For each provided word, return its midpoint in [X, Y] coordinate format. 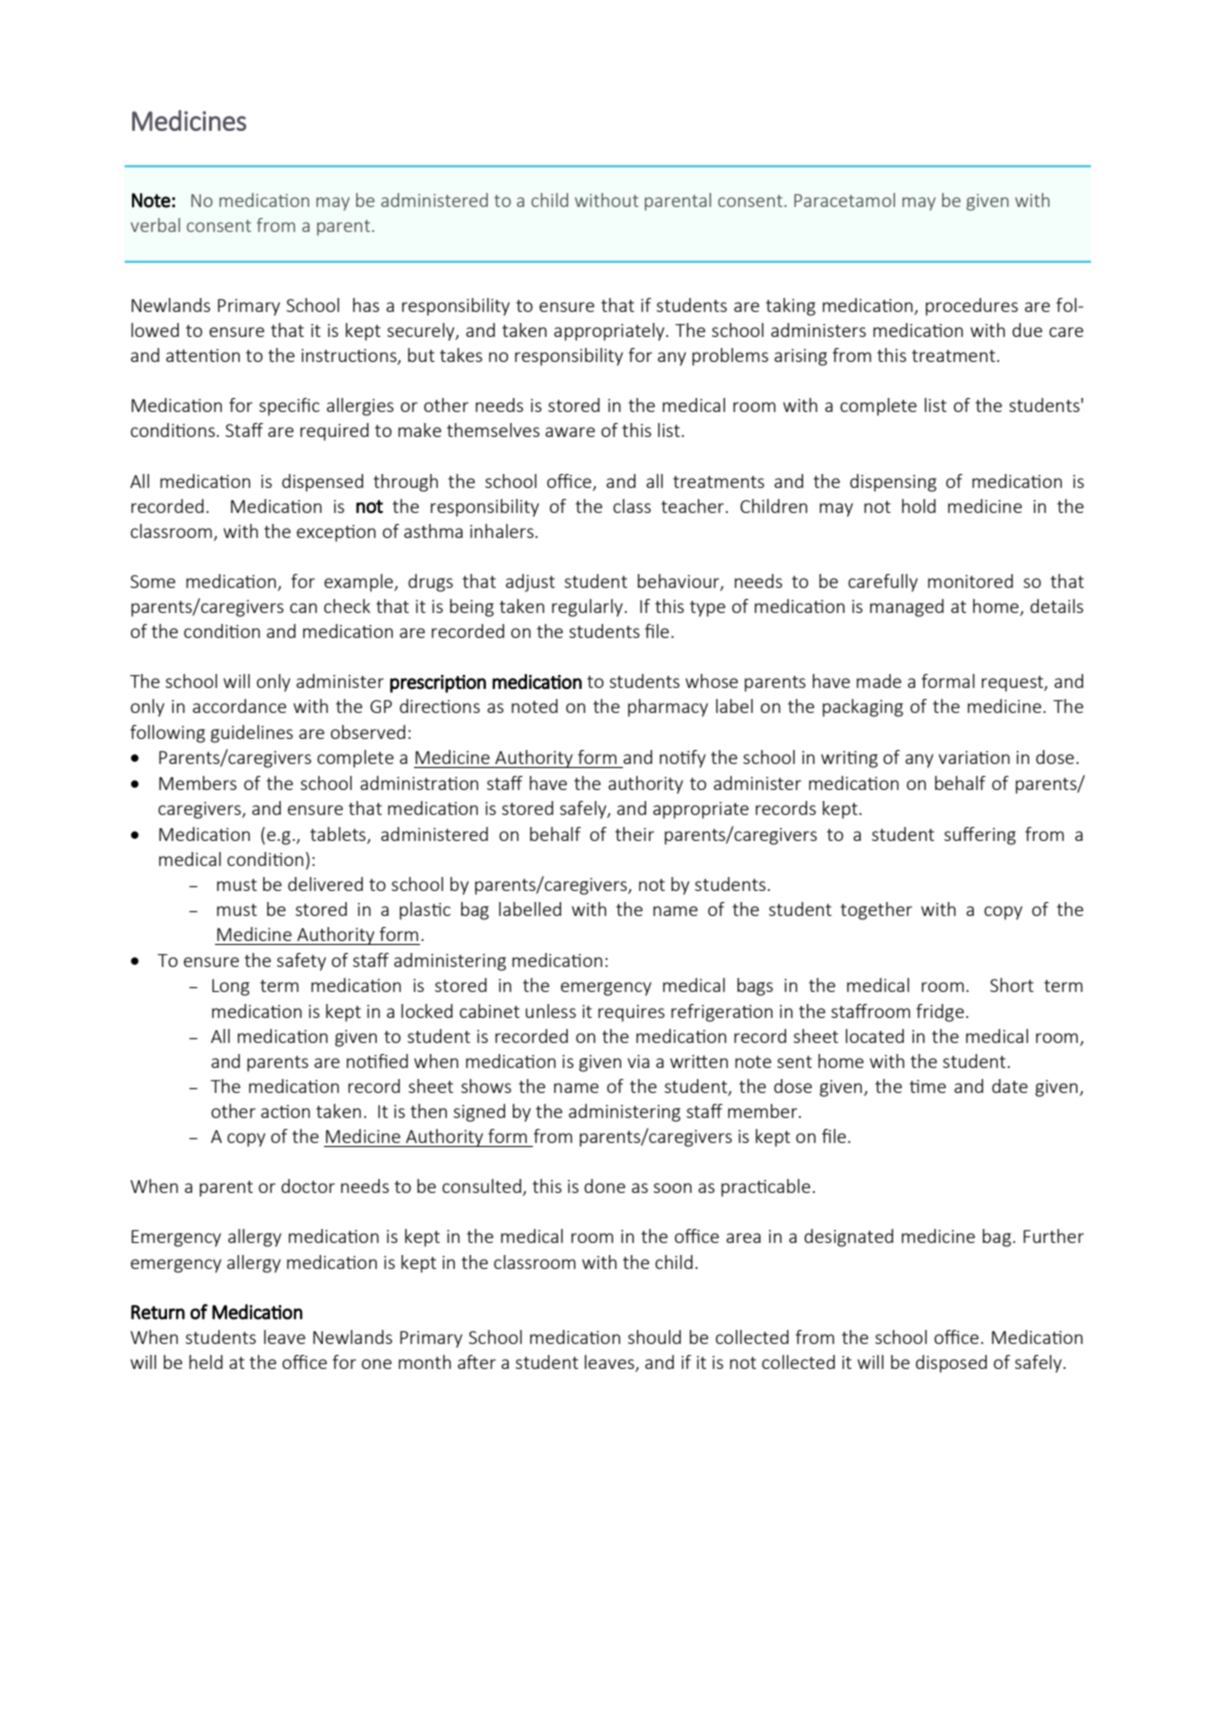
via [638, 1061]
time [928, 1086]
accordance [239, 706]
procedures [972, 307]
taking [791, 307]
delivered [325, 884]
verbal [155, 225]
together [876, 911]
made [879, 681]
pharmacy [668, 708]
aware [570, 432]
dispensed [322, 483]
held [206, 1362]
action [285, 1111]
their [634, 834]
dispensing [893, 483]
